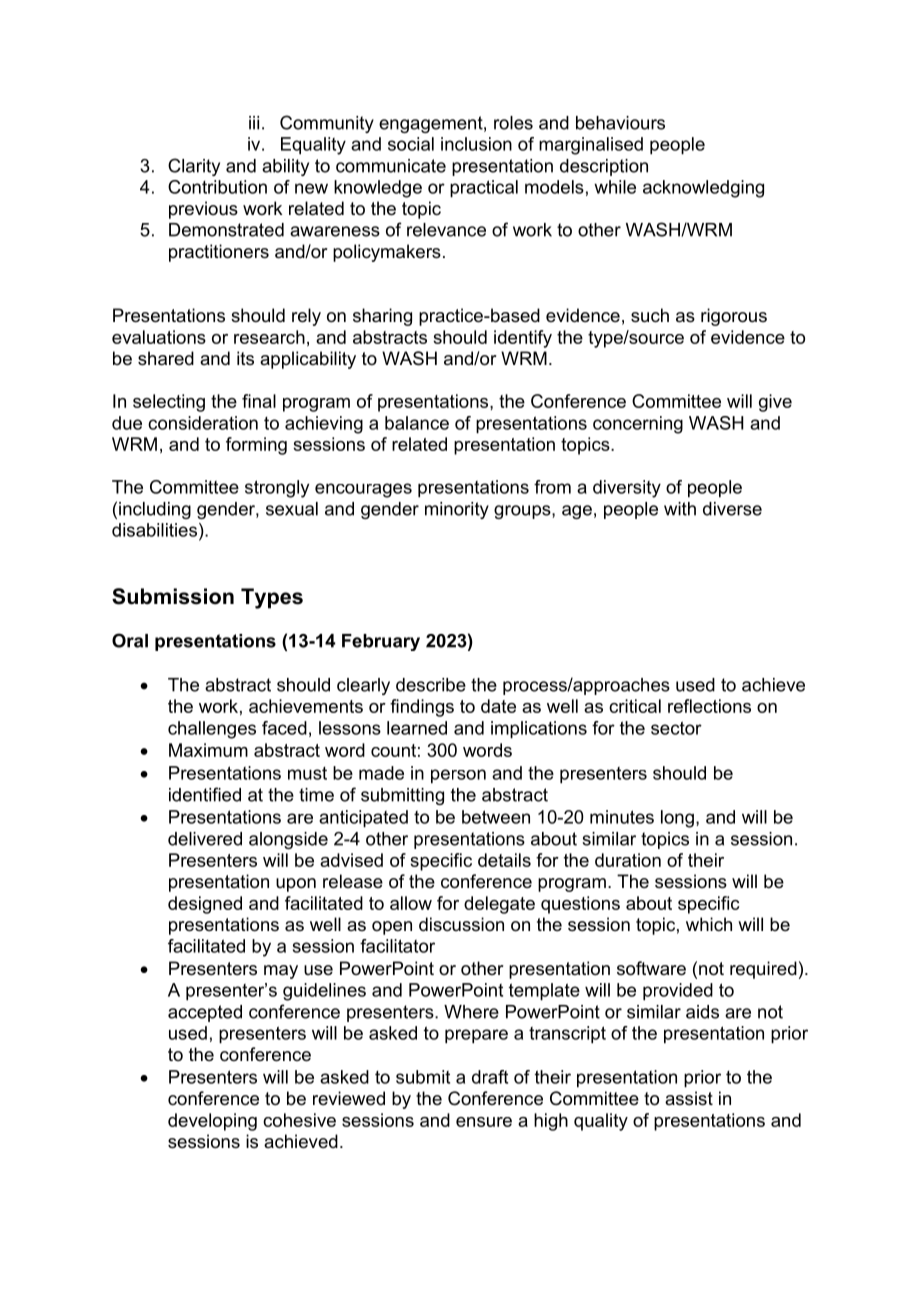 The height and width of the screenshot is (1308, 924). What do you see at coordinates (194, 167) in the screenshot?
I see `Clarity` at bounding box center [194, 167].
